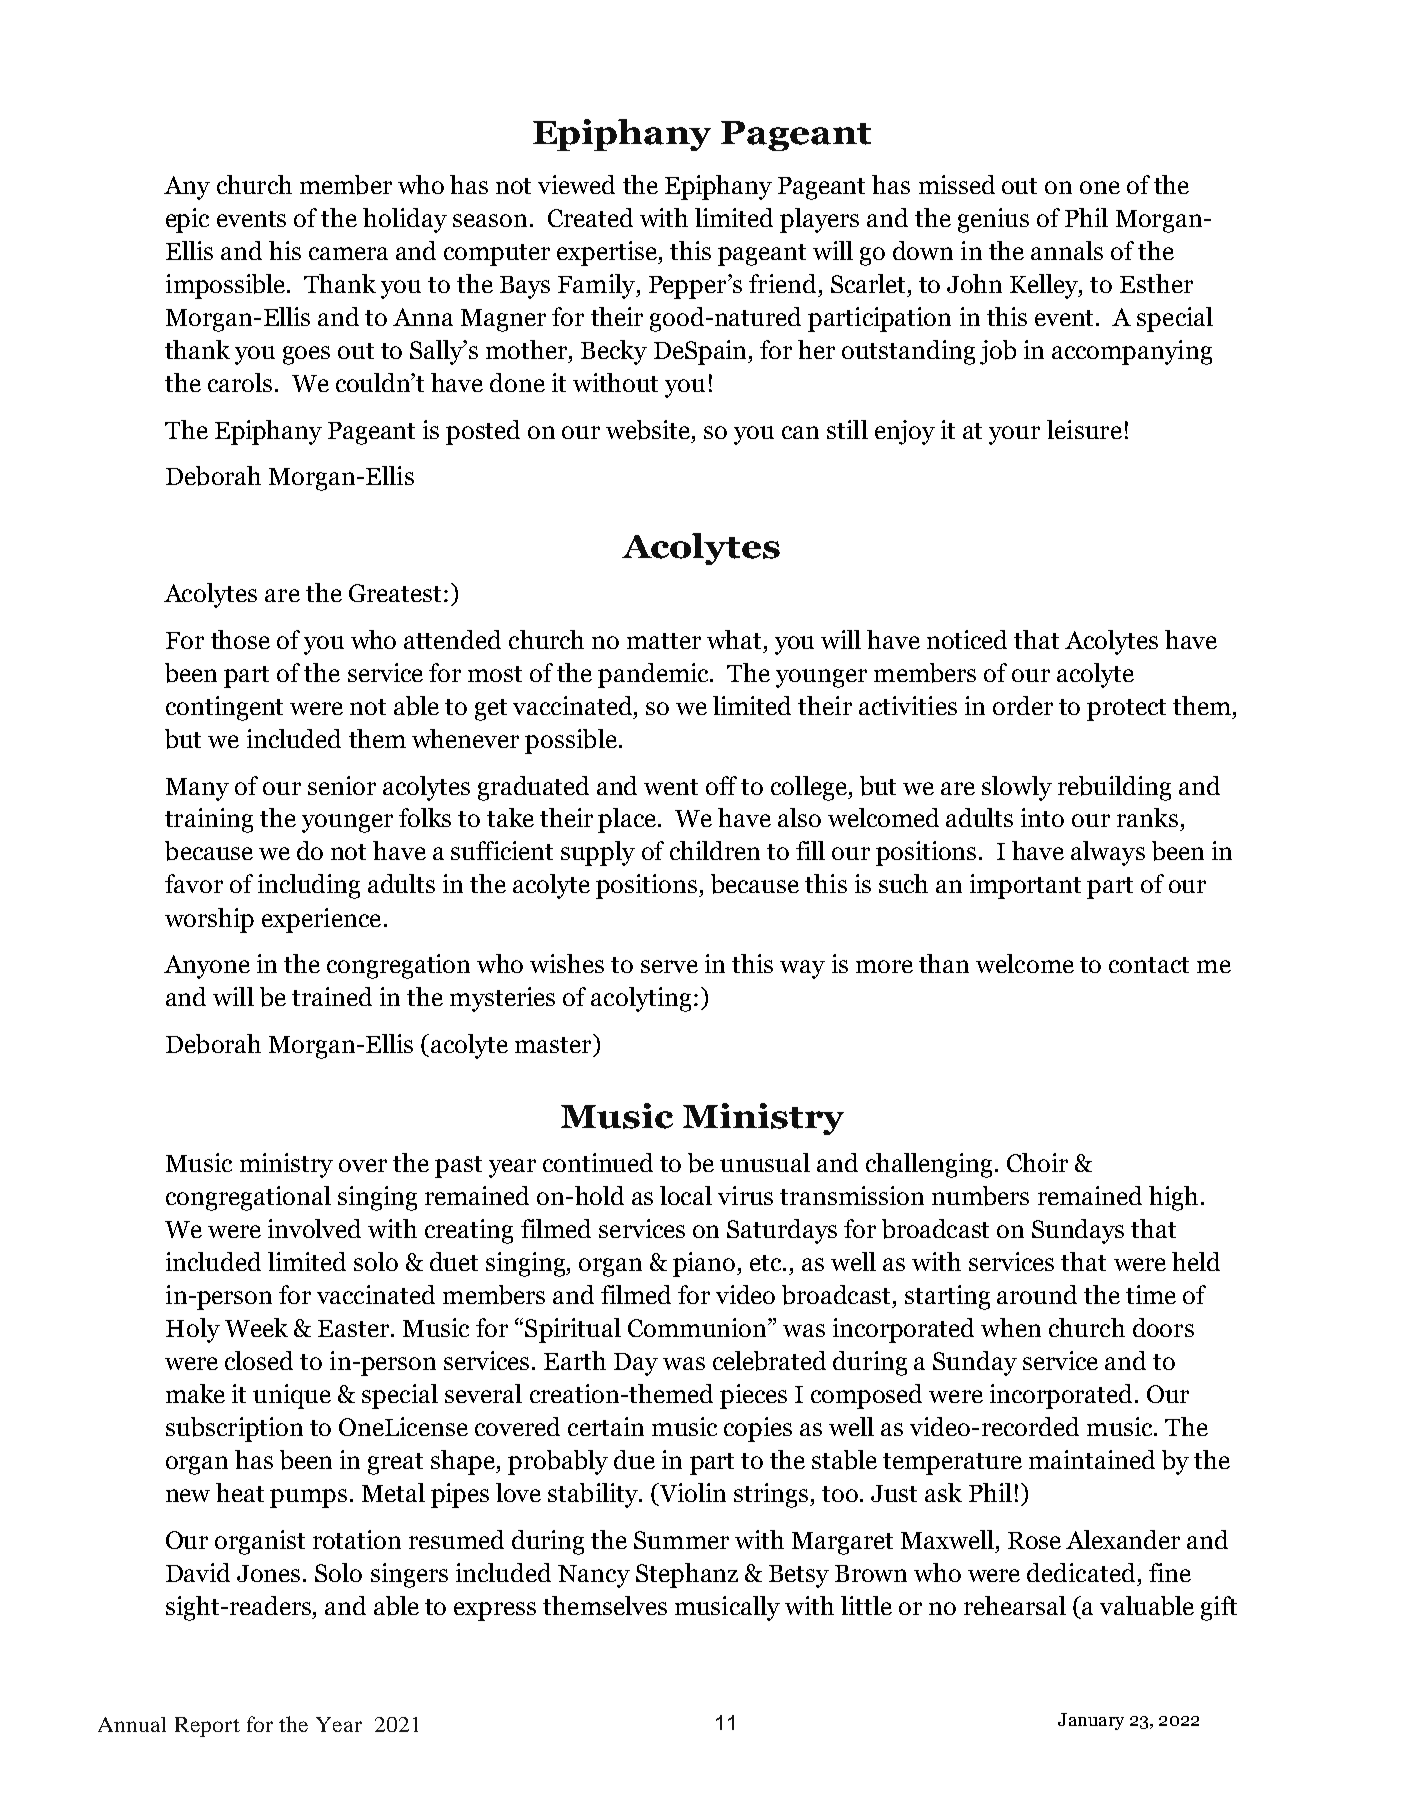  Describe the element at coordinates (207, 1727) in the image. I see `Report` at that location.
